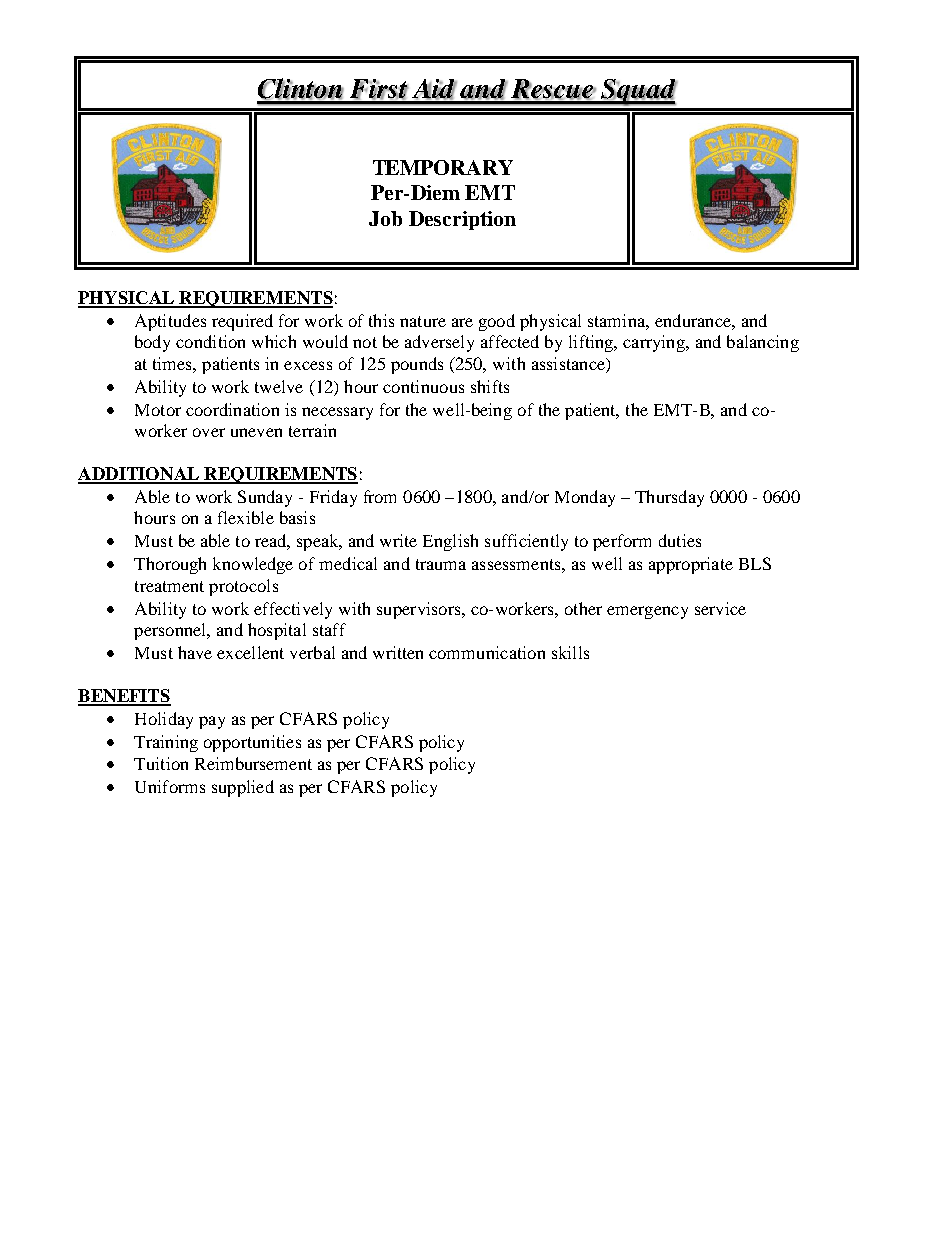 This image has height=1233, width=952. I want to click on skills, so click(570, 652).
